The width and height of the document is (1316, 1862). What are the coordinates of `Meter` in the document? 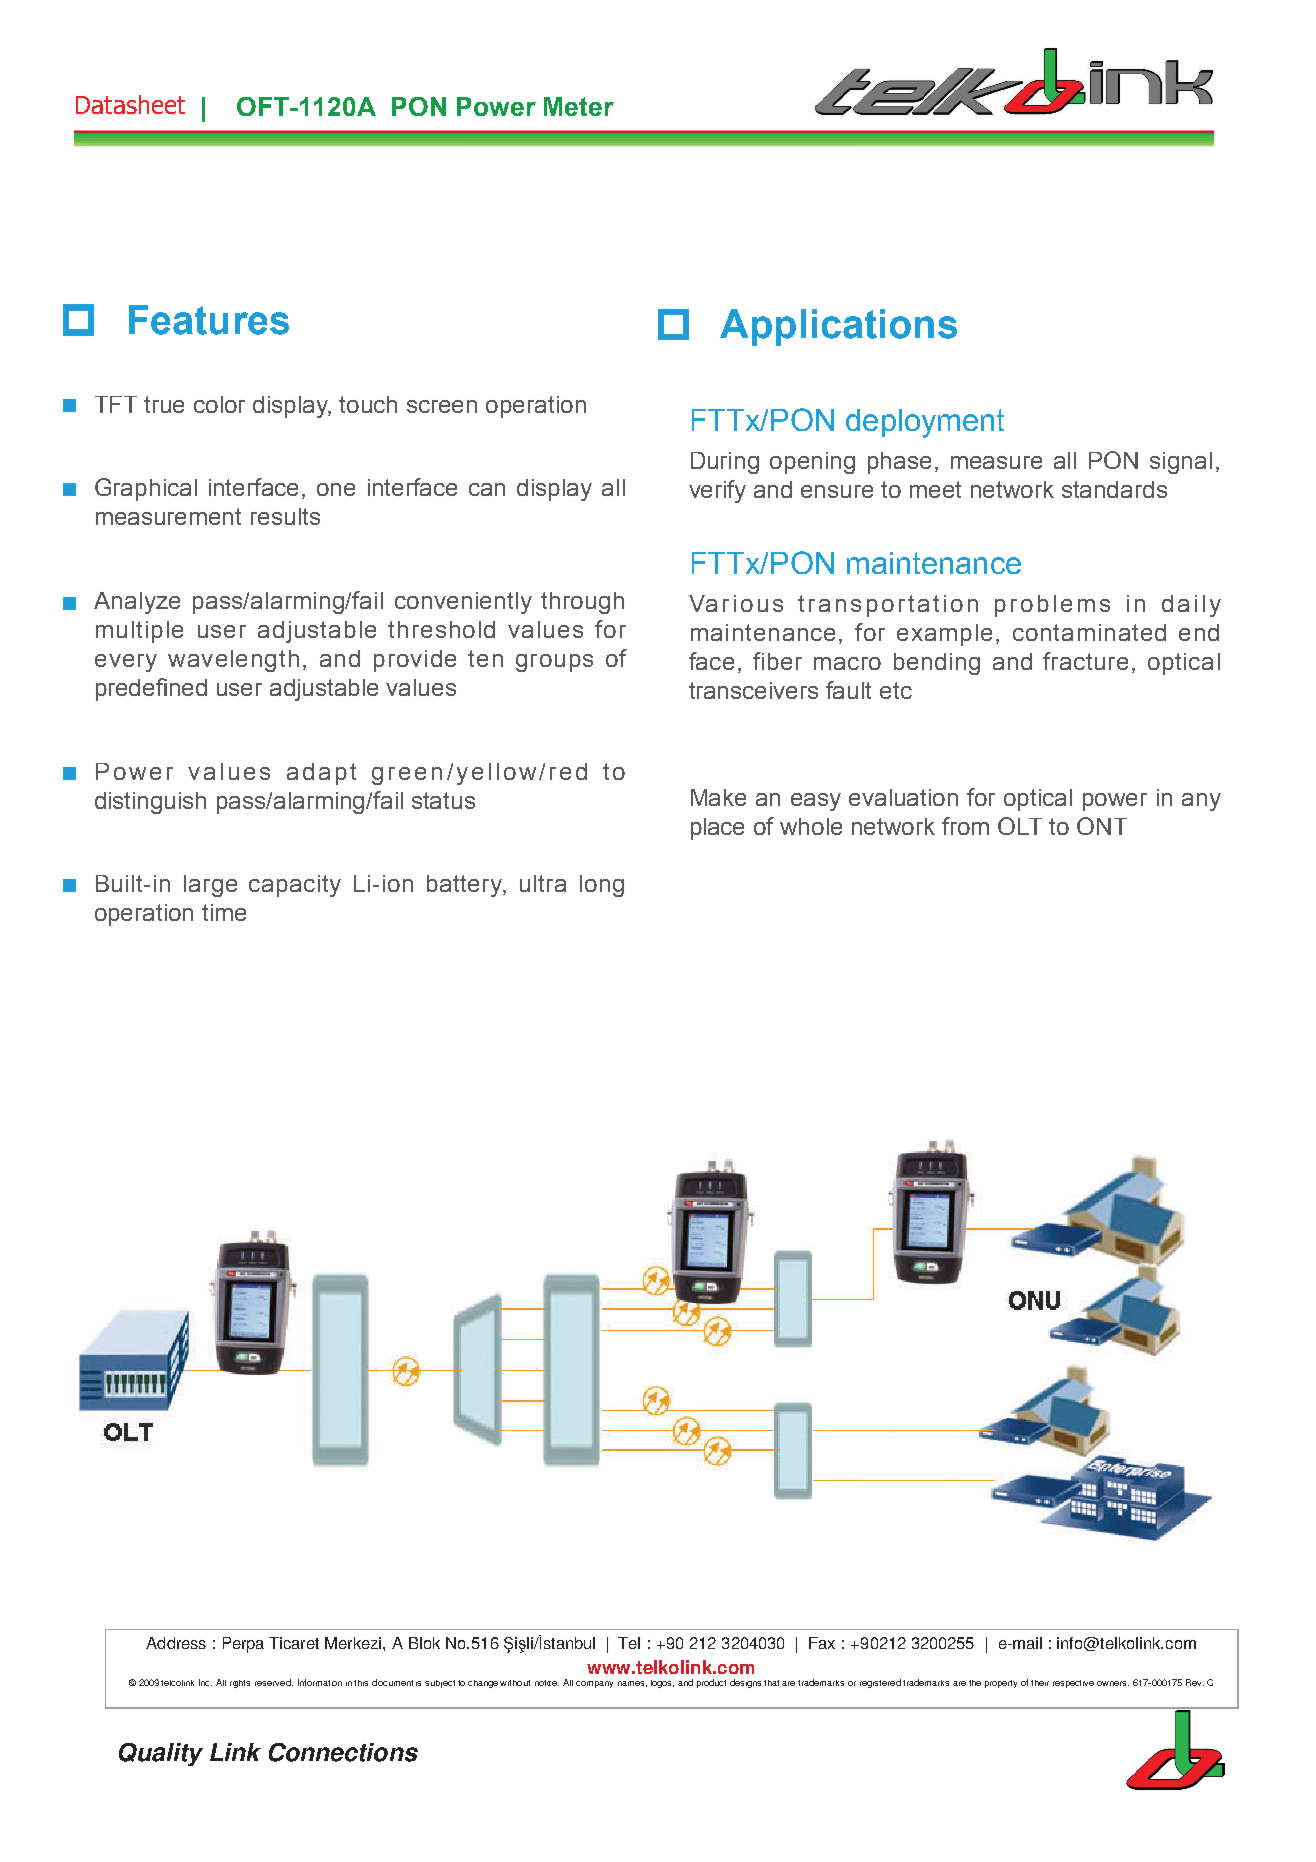 It's located at (579, 106).
